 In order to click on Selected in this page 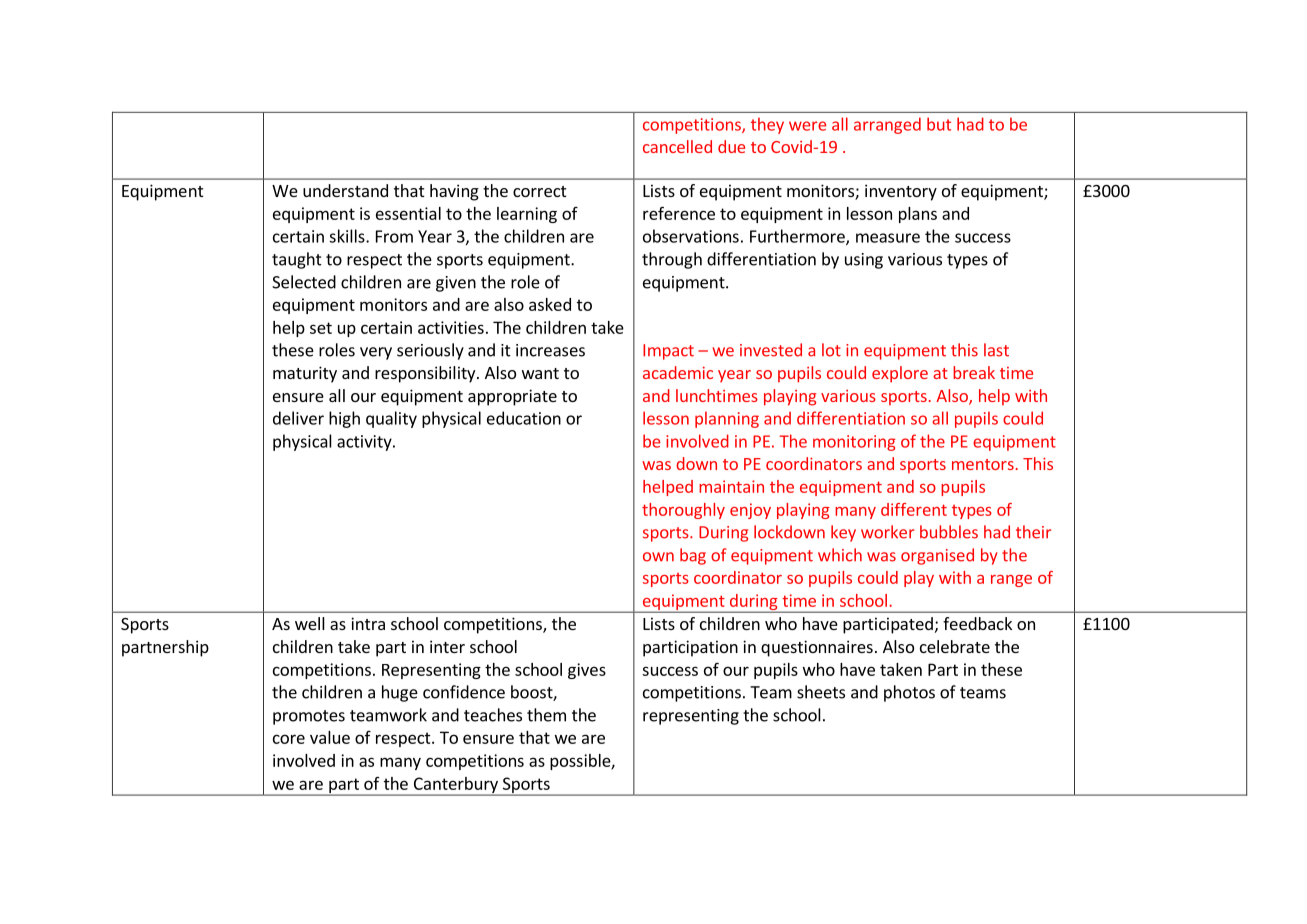, I will do `click(304, 282)`.
